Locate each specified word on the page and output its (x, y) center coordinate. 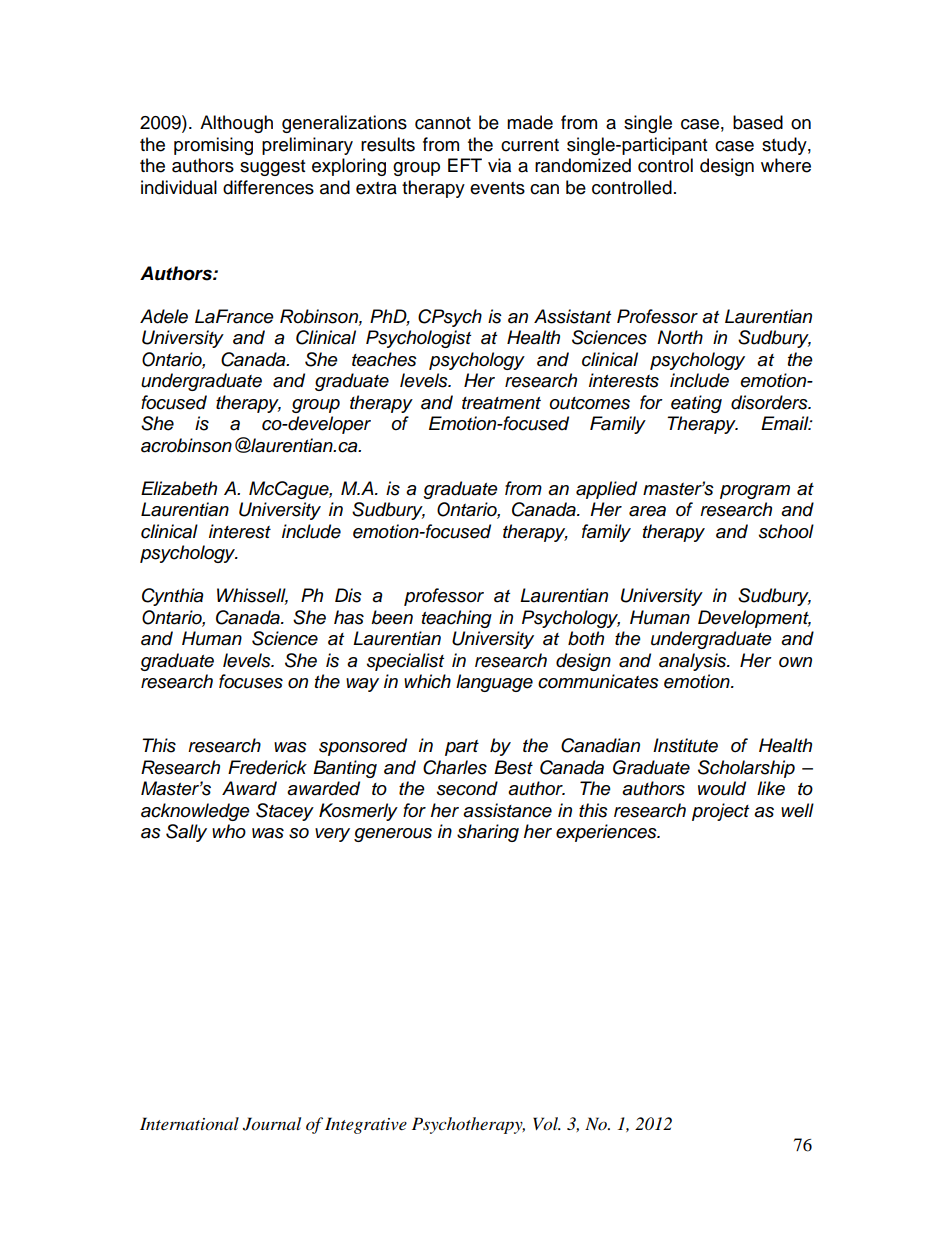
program (755, 492)
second (467, 788)
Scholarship (746, 769)
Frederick (267, 767)
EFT (465, 165)
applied (606, 490)
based (758, 122)
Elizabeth (179, 488)
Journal (272, 1124)
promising (213, 146)
